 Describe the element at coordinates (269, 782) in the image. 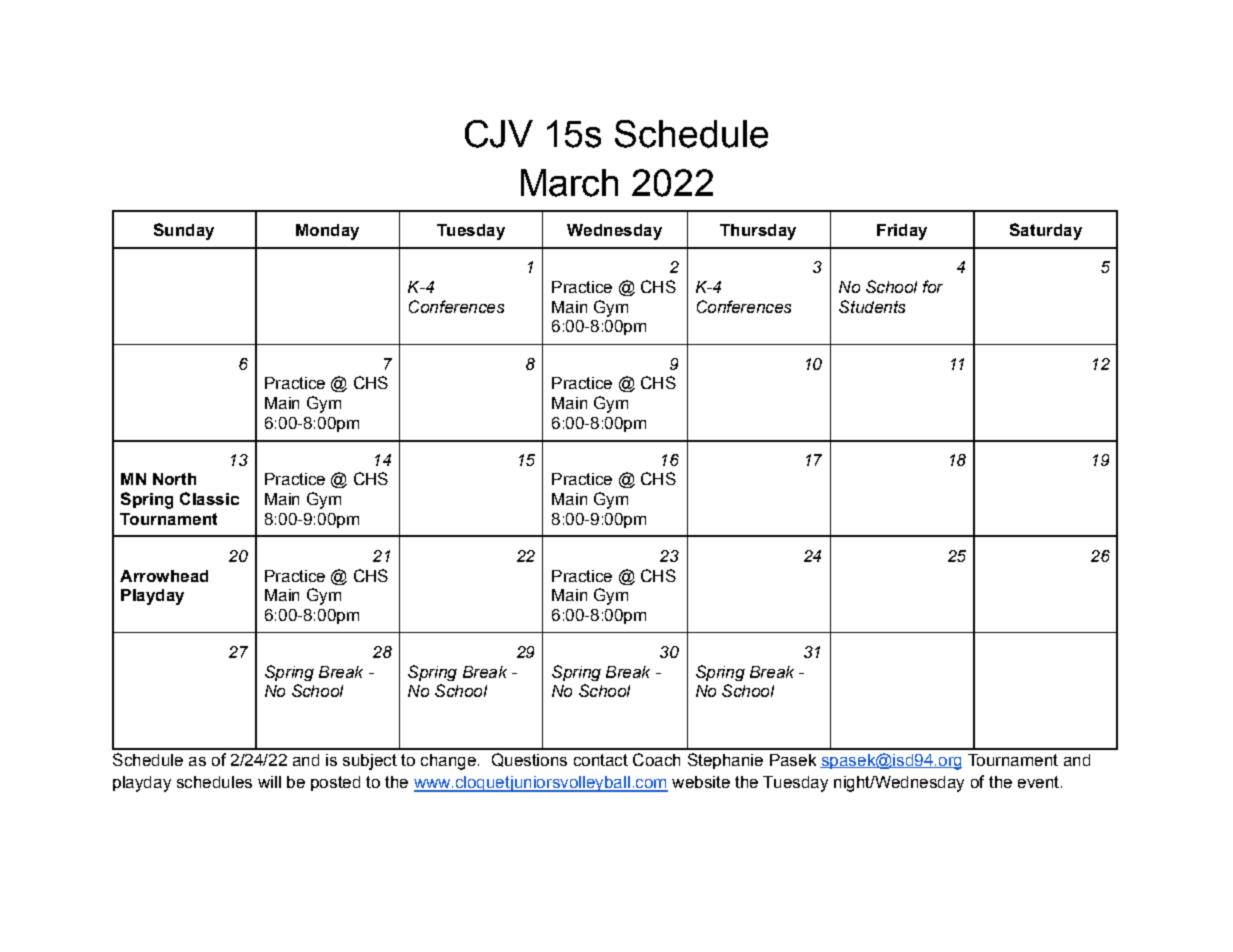

I see `will` at that location.
